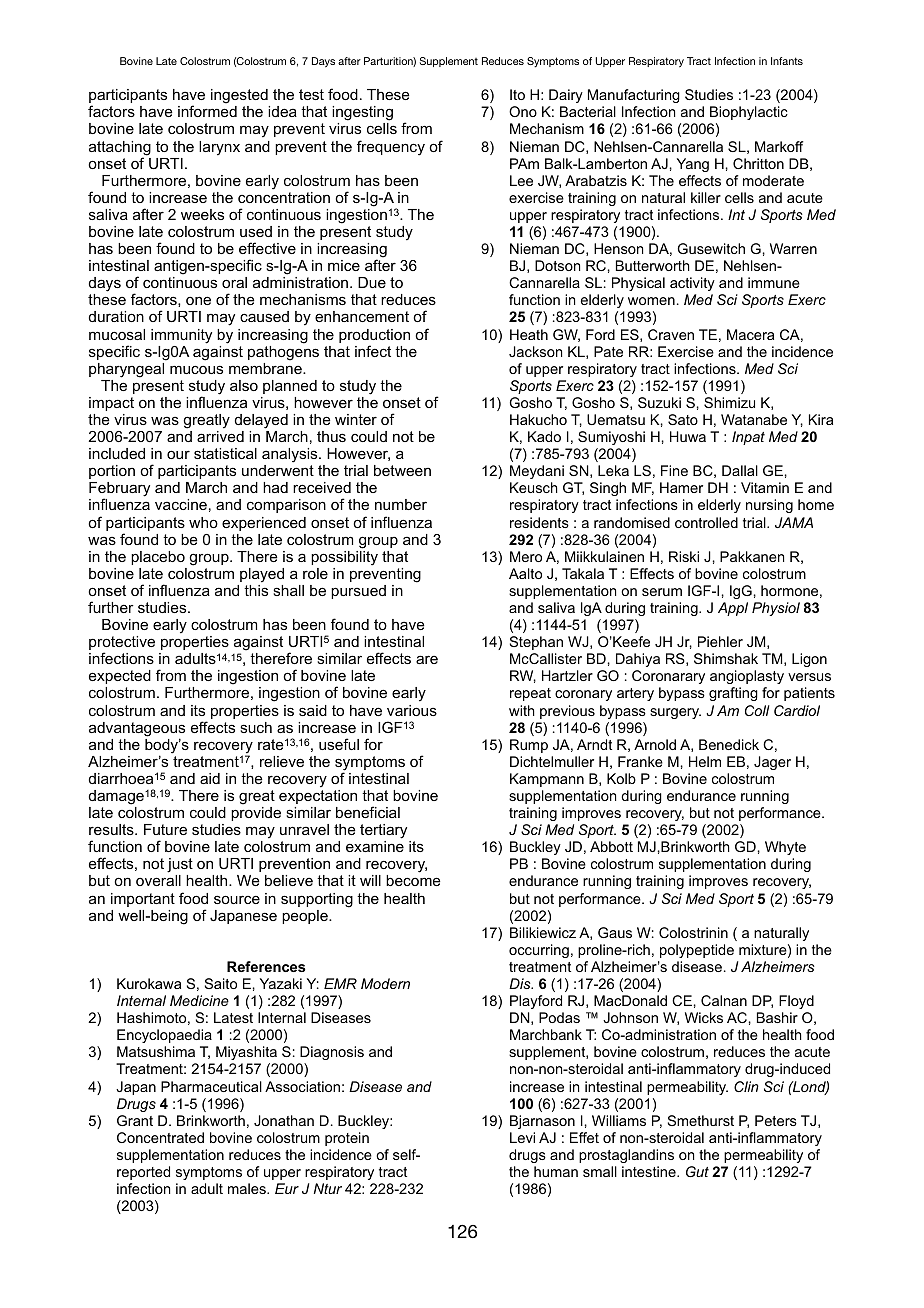 The height and width of the page is (1308, 924). I want to click on Stephan, so click(536, 643).
